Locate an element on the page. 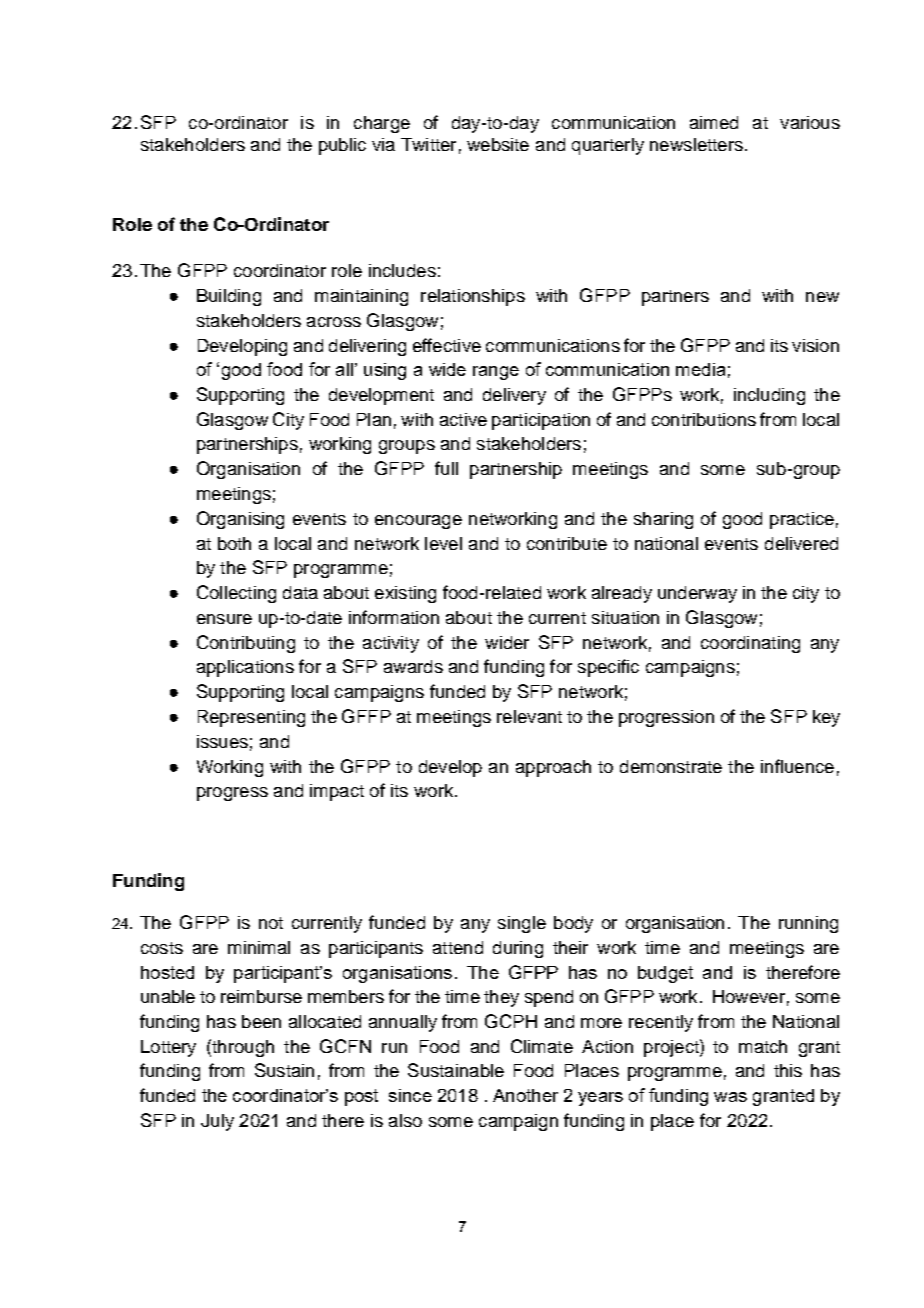 This image has height=1308, width=924. range is located at coordinates (496, 373).
